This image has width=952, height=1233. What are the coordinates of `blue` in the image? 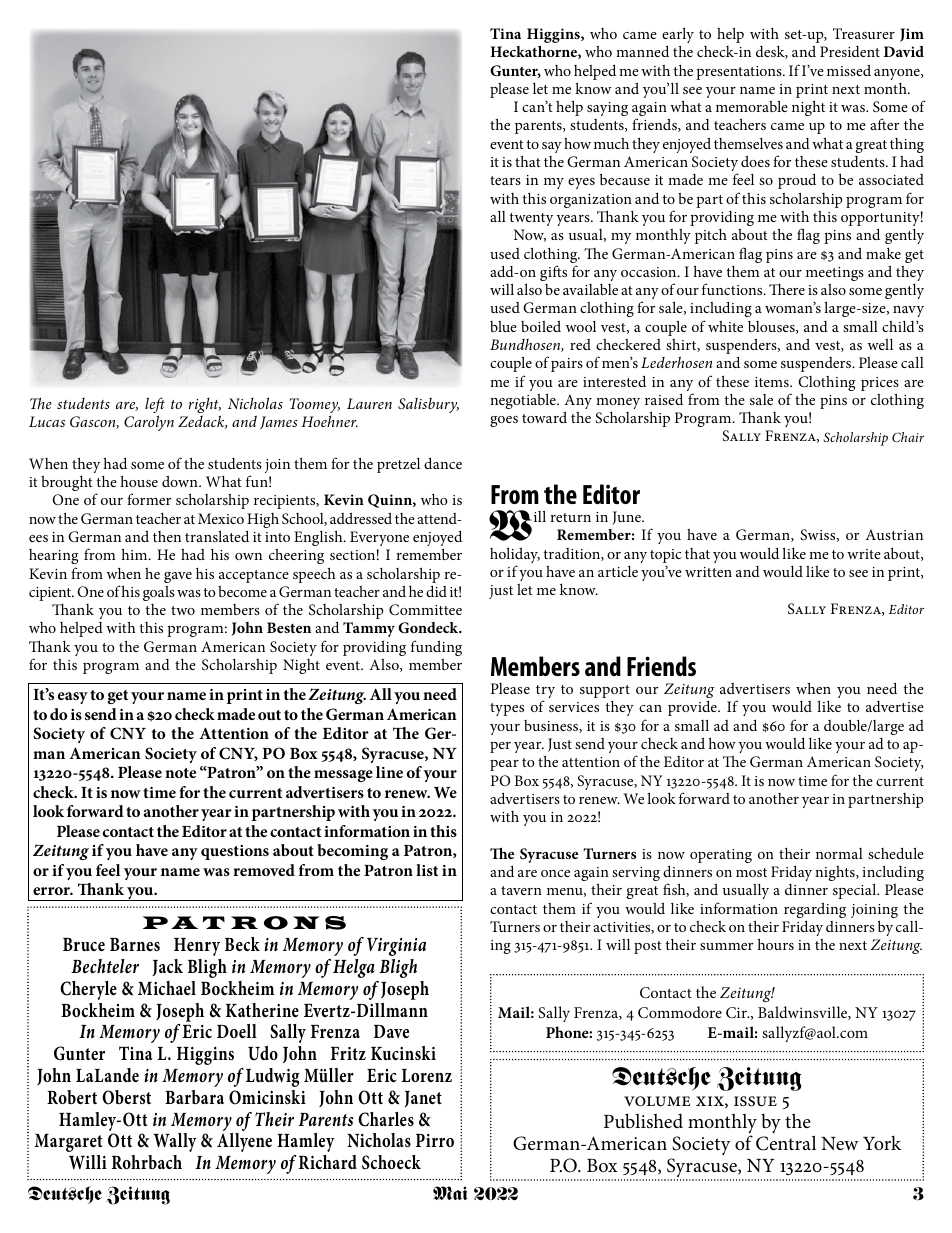 It's located at (503, 326).
